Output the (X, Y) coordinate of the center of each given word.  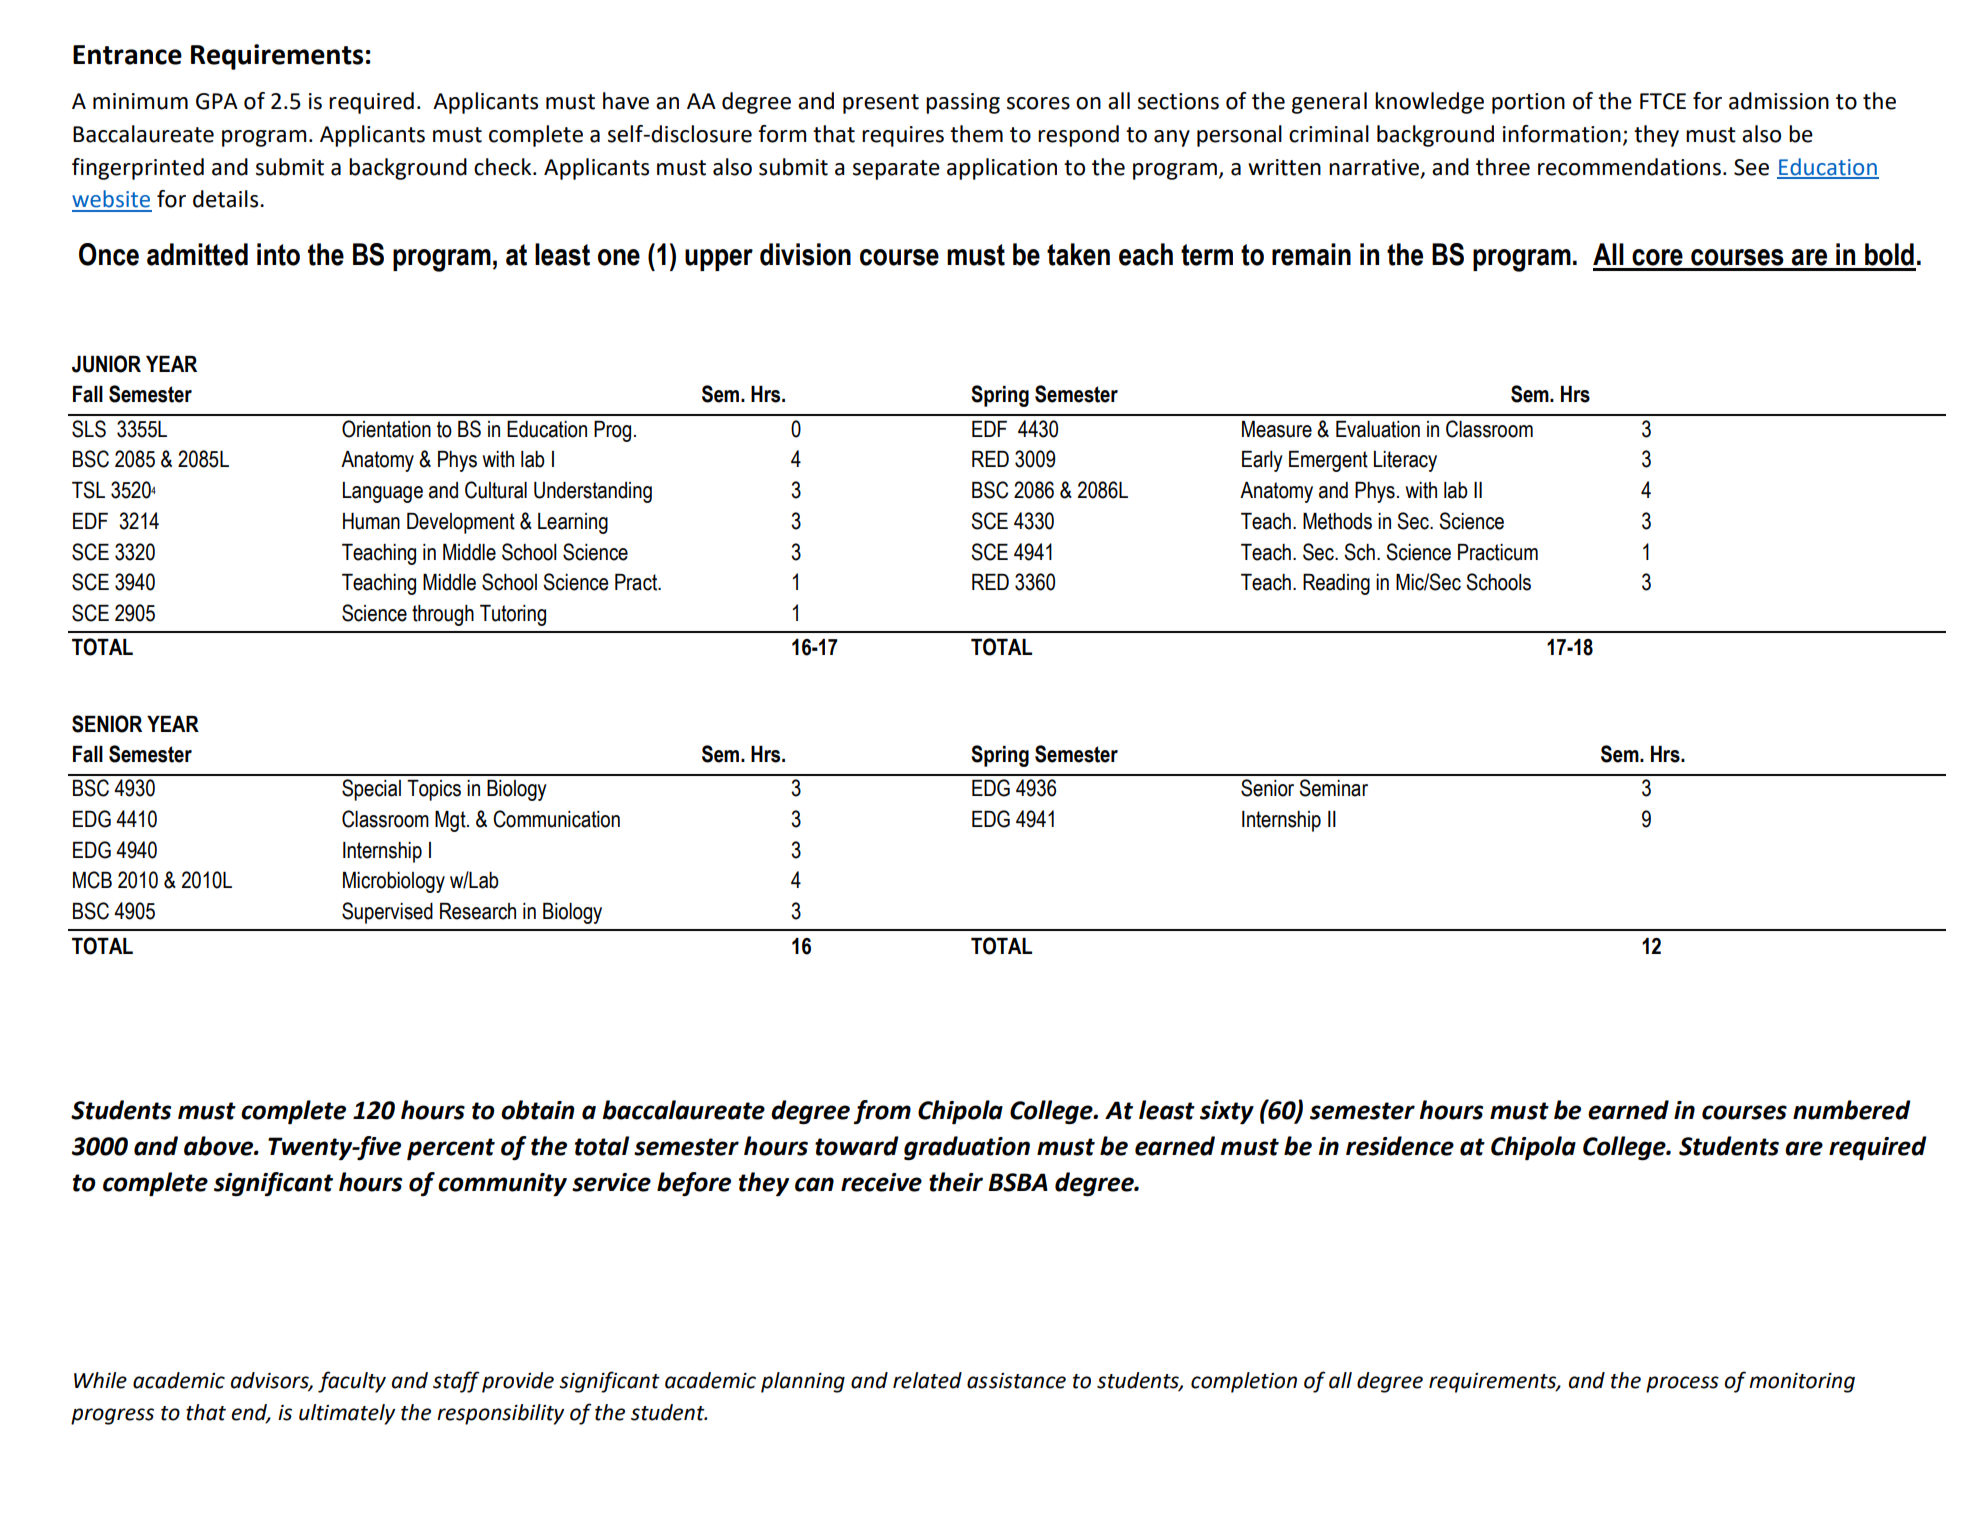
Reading (1336, 584)
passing (963, 103)
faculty (352, 1382)
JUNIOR (106, 364)
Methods (1337, 521)
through (443, 615)
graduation (967, 1148)
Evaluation (1378, 429)
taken (1078, 254)
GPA (217, 101)
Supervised (387, 913)
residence (1400, 1146)
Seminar (1333, 788)
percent (451, 1149)
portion (1528, 103)
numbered (1852, 1110)
